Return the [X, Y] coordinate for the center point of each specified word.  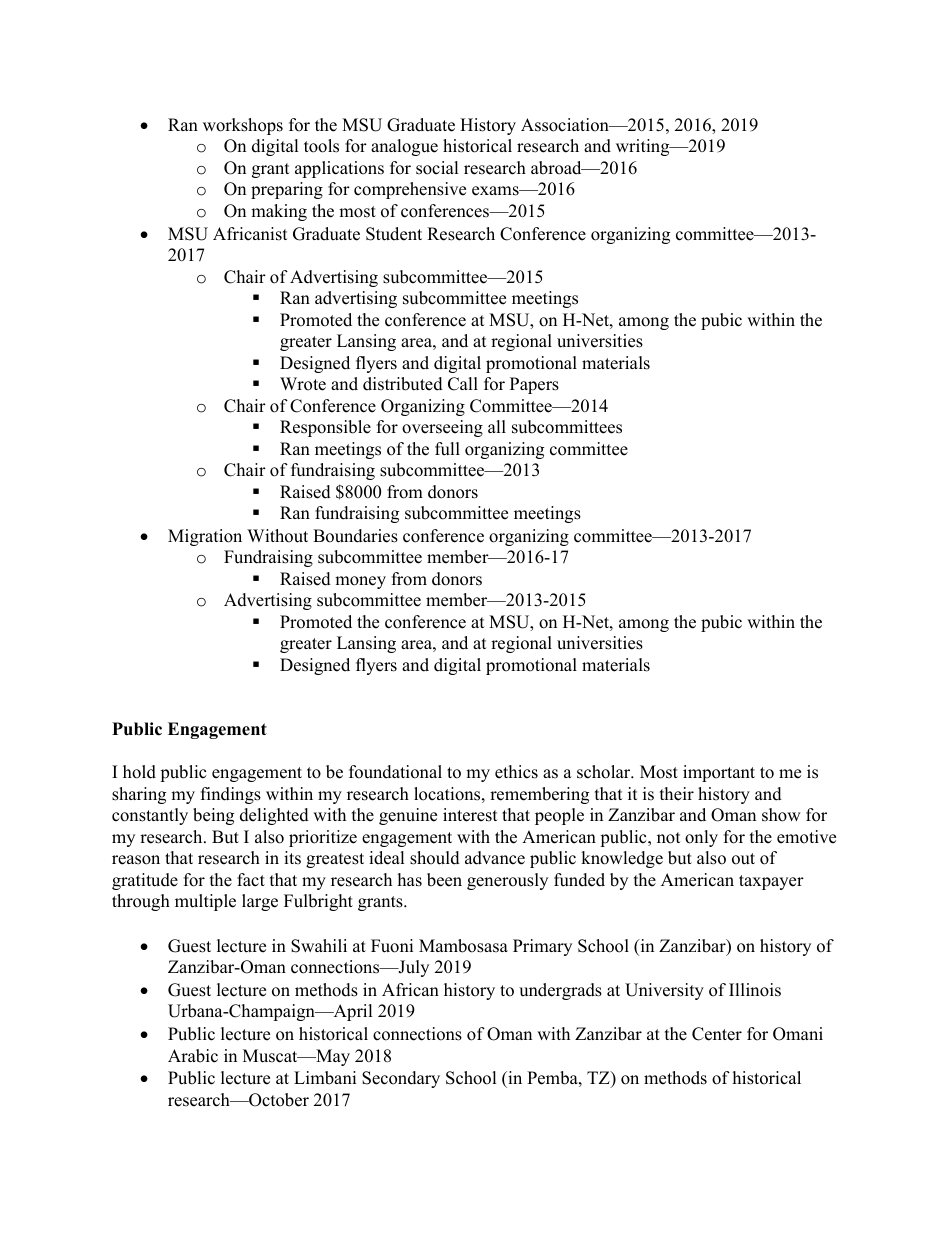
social [437, 168]
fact [251, 880]
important [719, 773]
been [444, 880]
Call [463, 384]
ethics [516, 772]
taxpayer [771, 882]
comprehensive [410, 190]
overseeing [442, 428]
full [447, 449]
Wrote [303, 384]
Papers [534, 385]
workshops [243, 126]
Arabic [193, 1056]
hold [139, 772]
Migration [205, 537]
